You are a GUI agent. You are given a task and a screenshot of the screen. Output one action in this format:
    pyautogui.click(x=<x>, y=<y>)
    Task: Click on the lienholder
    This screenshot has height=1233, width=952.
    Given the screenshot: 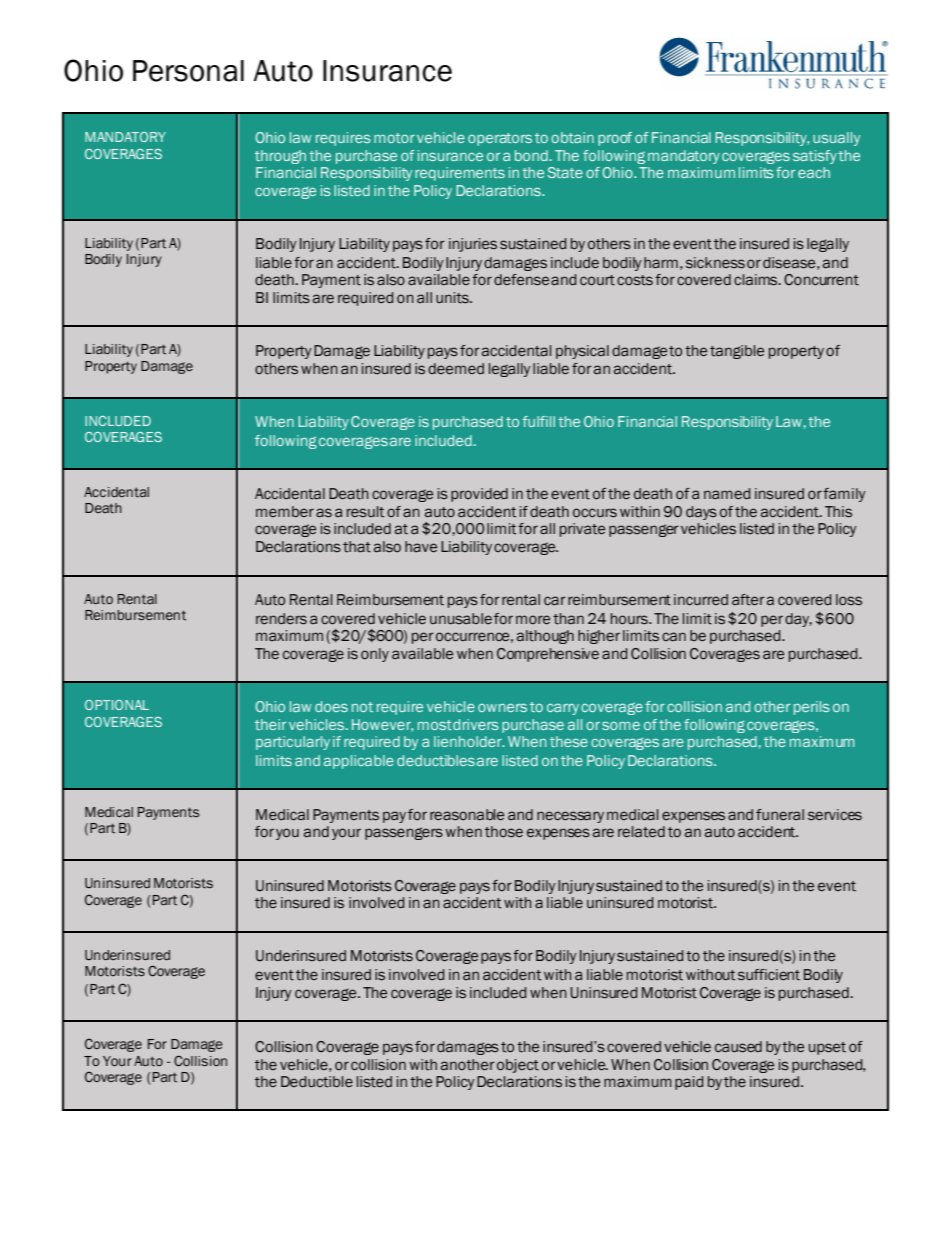 What is the action you would take?
    pyautogui.click(x=469, y=741)
